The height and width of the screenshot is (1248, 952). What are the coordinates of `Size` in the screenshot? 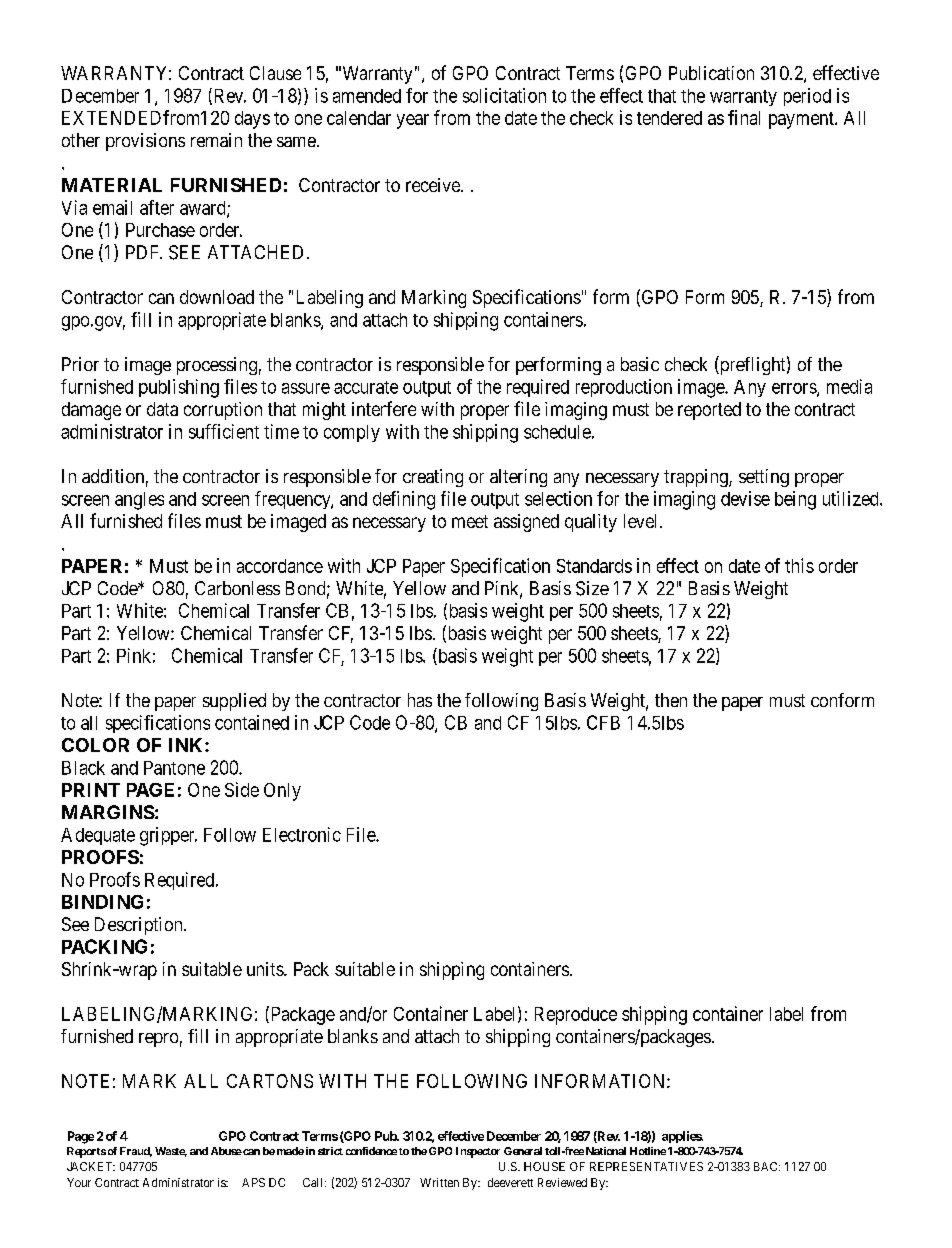 It's located at (592, 588).
